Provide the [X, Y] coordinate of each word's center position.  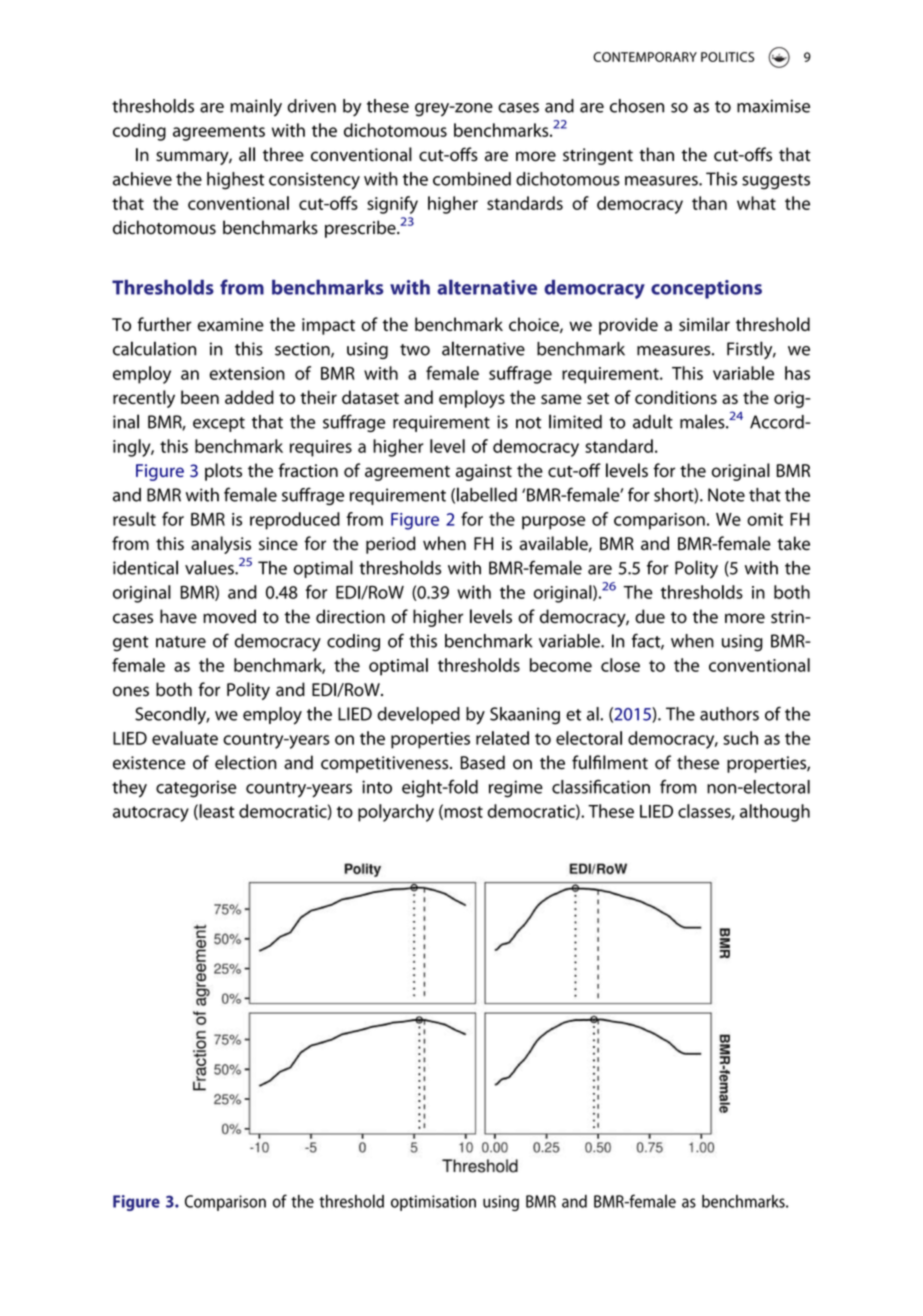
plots [223, 472]
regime [516, 789]
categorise [196, 789]
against [484, 472]
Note [726, 495]
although [775, 813]
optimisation [433, 1203]
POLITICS [727, 57]
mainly [256, 108]
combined [472, 179]
